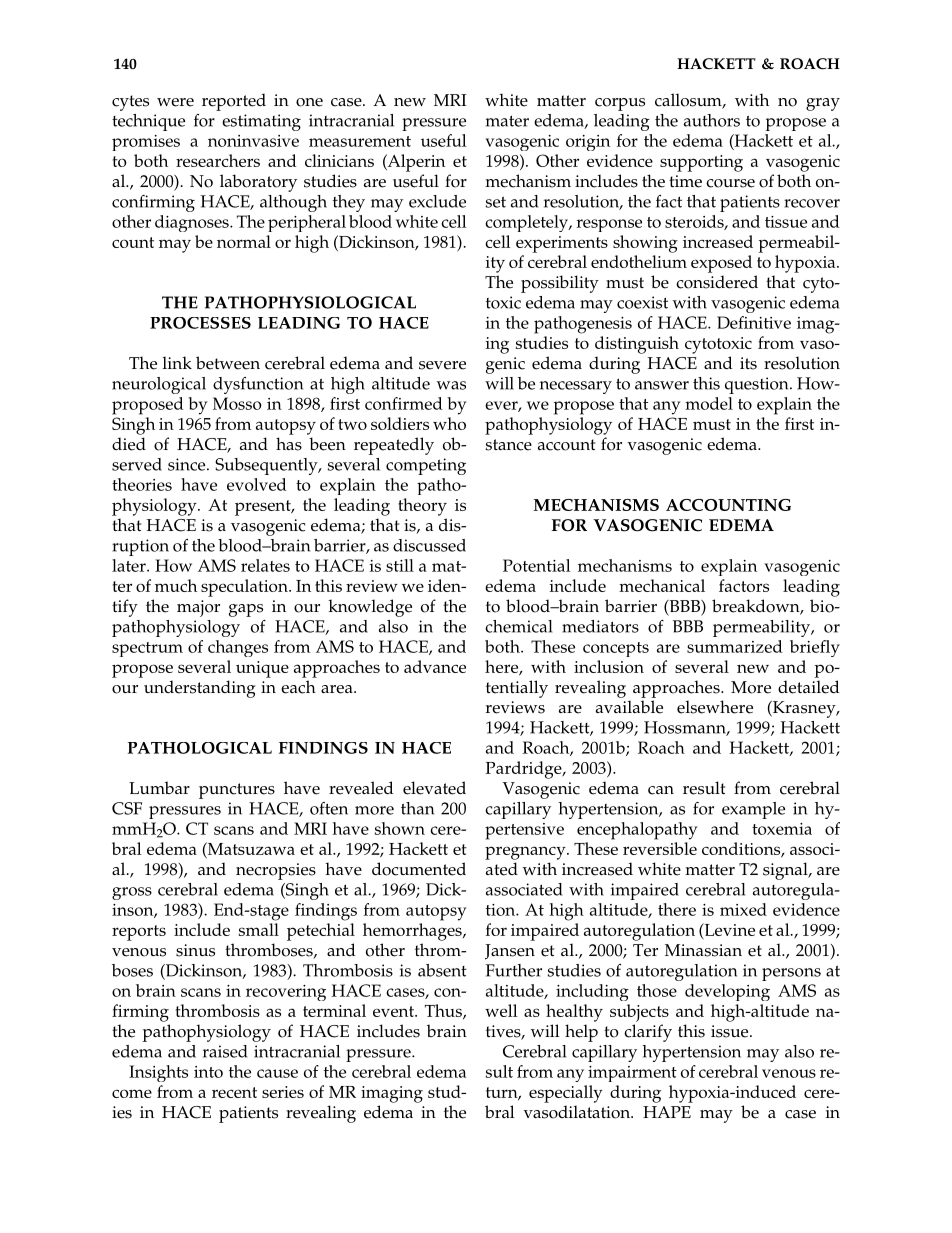  Describe the element at coordinates (709, 403) in the screenshot. I see `model` at that location.
